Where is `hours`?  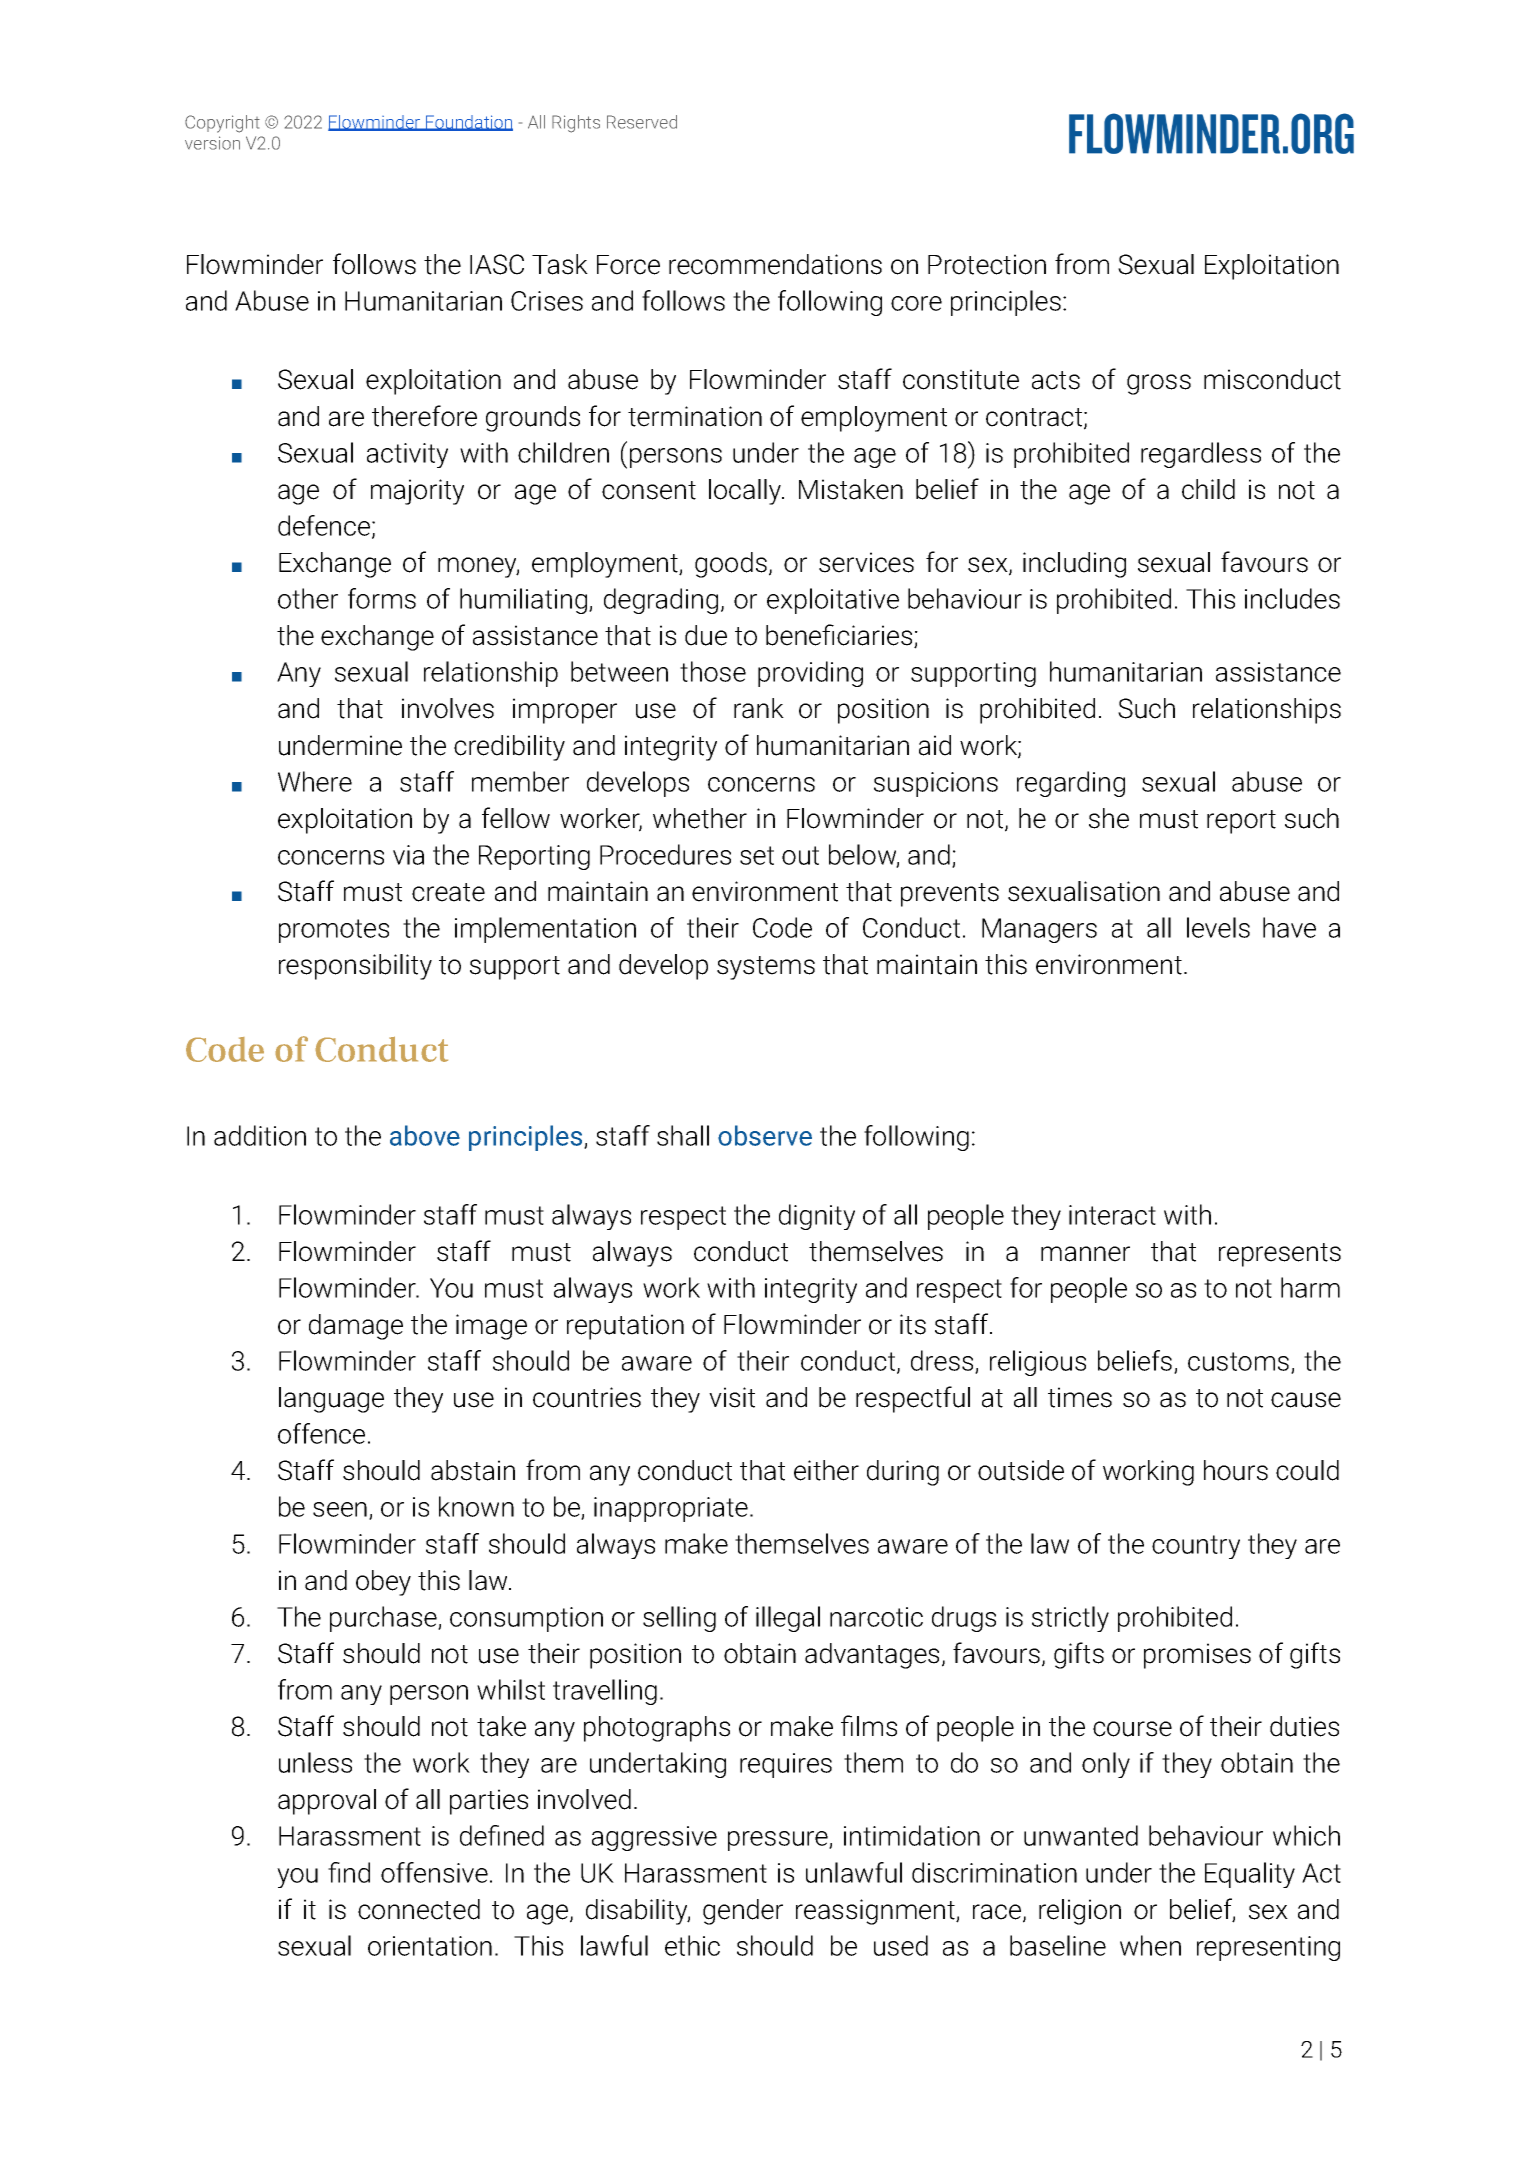 hours is located at coordinates (1236, 1470).
